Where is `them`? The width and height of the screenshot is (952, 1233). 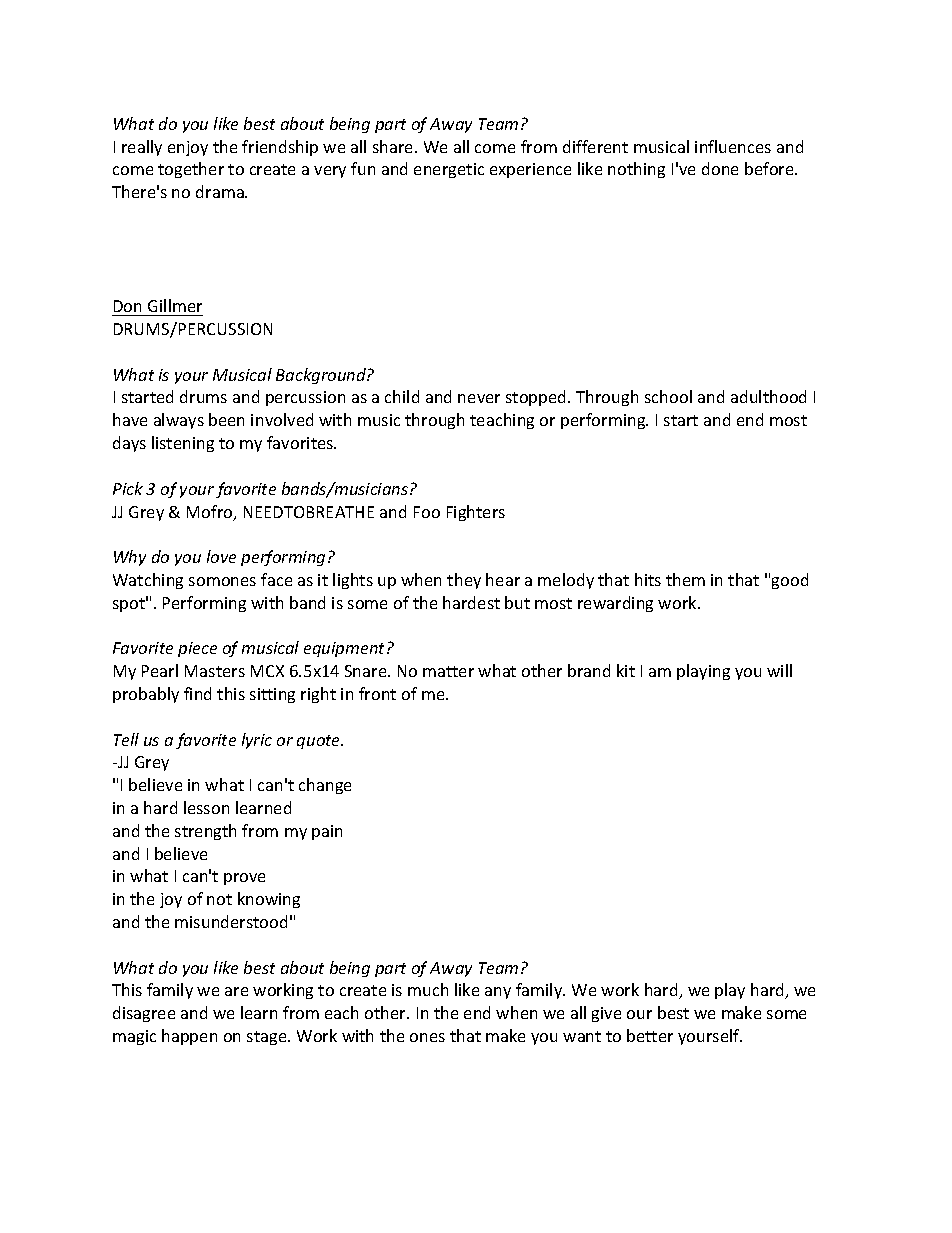 them is located at coordinates (685, 579).
